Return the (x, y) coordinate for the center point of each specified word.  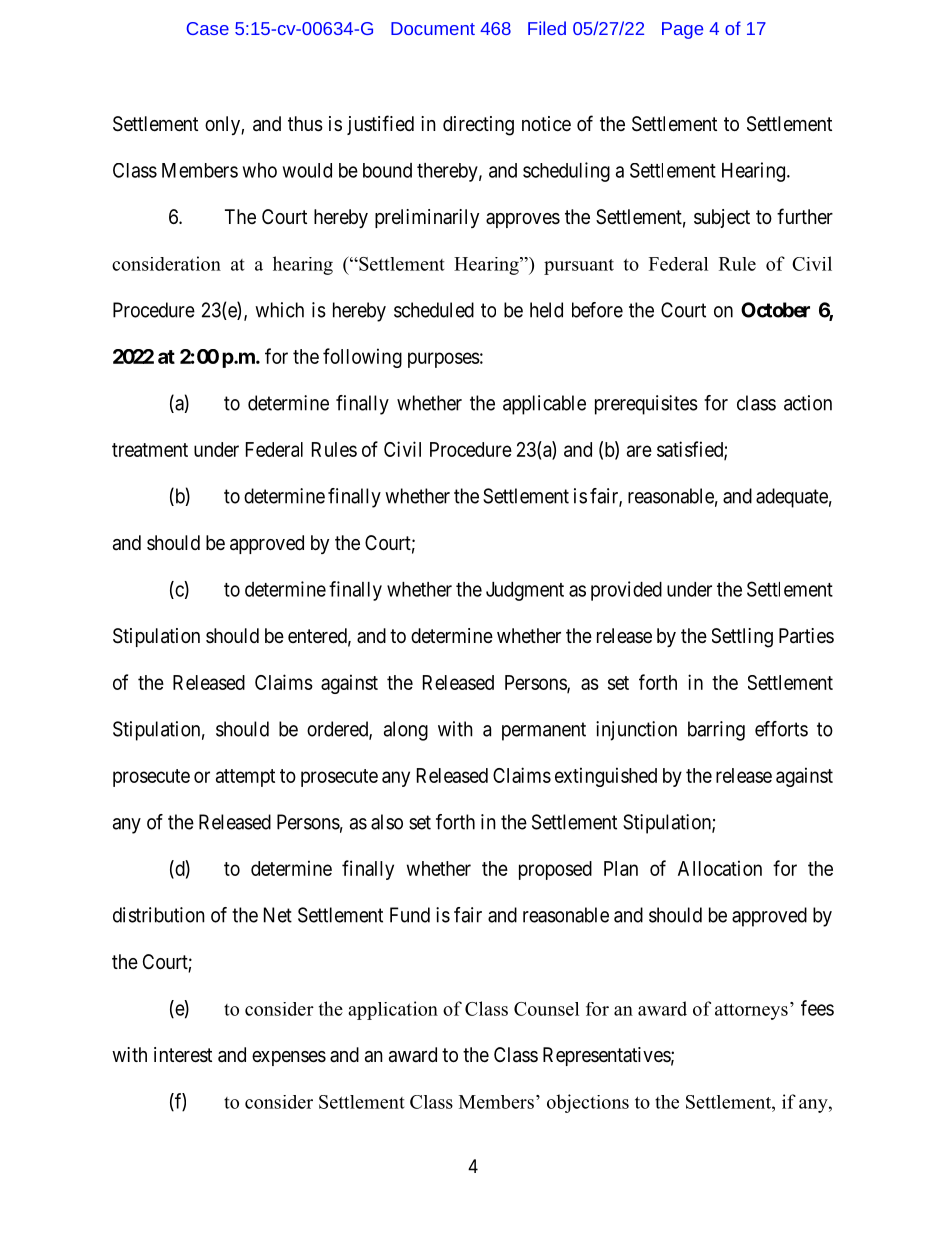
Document (433, 28)
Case (208, 28)
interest (183, 1055)
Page (682, 30)
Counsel (546, 1009)
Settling (742, 638)
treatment (150, 450)
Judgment (525, 591)
